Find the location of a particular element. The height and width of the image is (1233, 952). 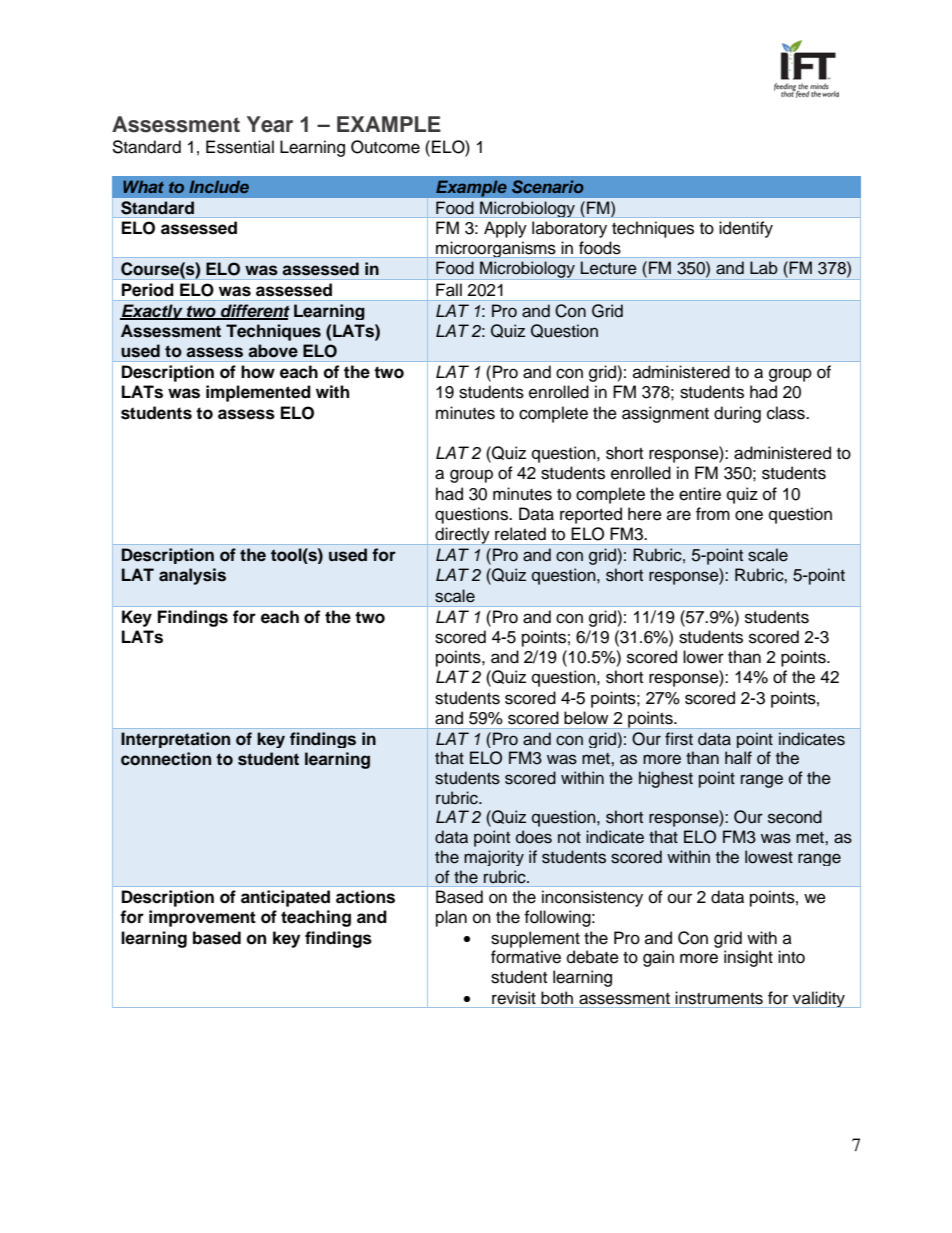

Scenario is located at coordinates (548, 187).
